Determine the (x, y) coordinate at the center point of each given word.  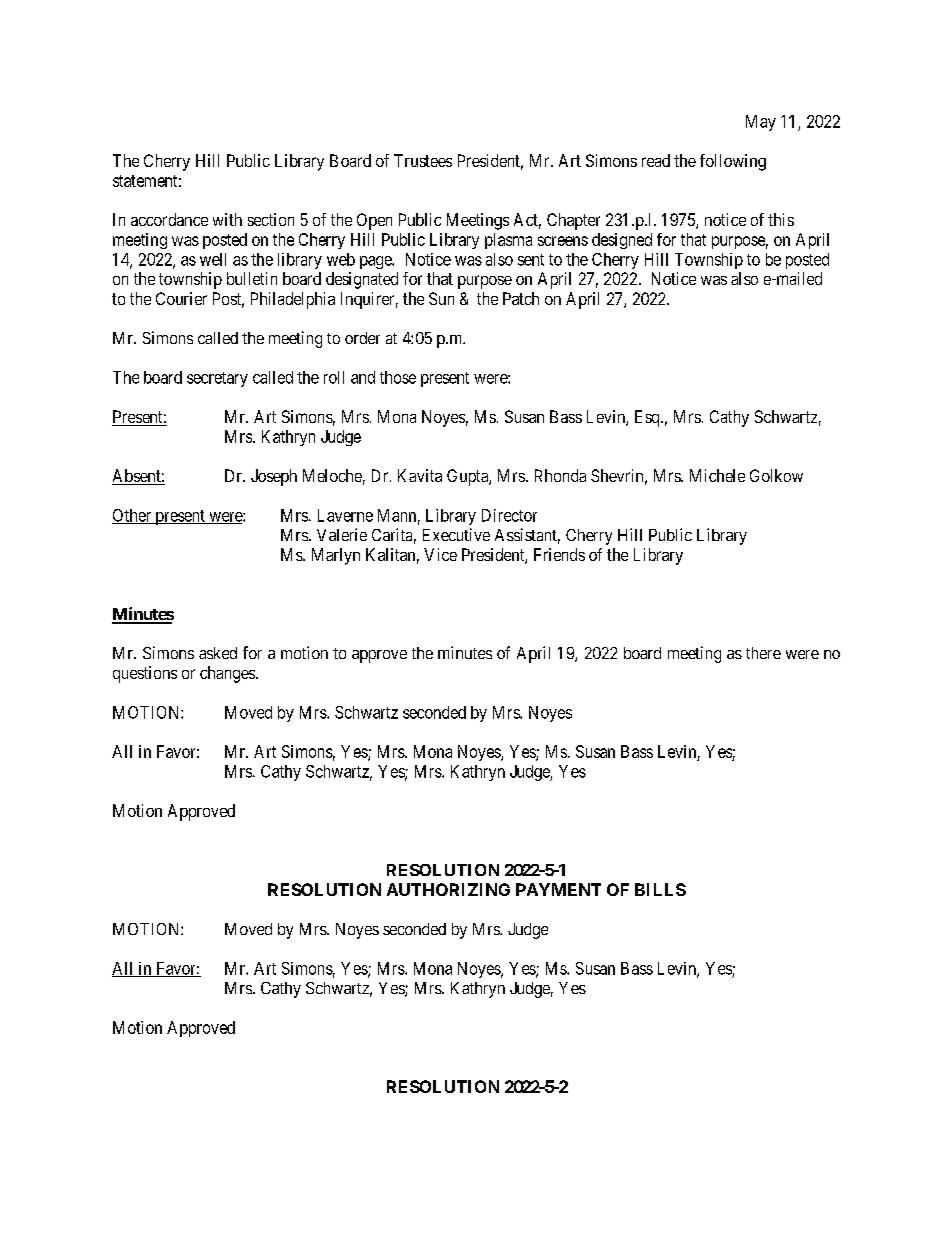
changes (227, 674)
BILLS (660, 889)
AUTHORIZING (448, 889)
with (227, 219)
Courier (181, 298)
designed (622, 241)
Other (133, 516)
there (763, 653)
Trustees (423, 160)
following (733, 162)
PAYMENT (558, 889)
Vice (440, 554)
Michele (717, 475)
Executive (456, 534)
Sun (441, 298)
